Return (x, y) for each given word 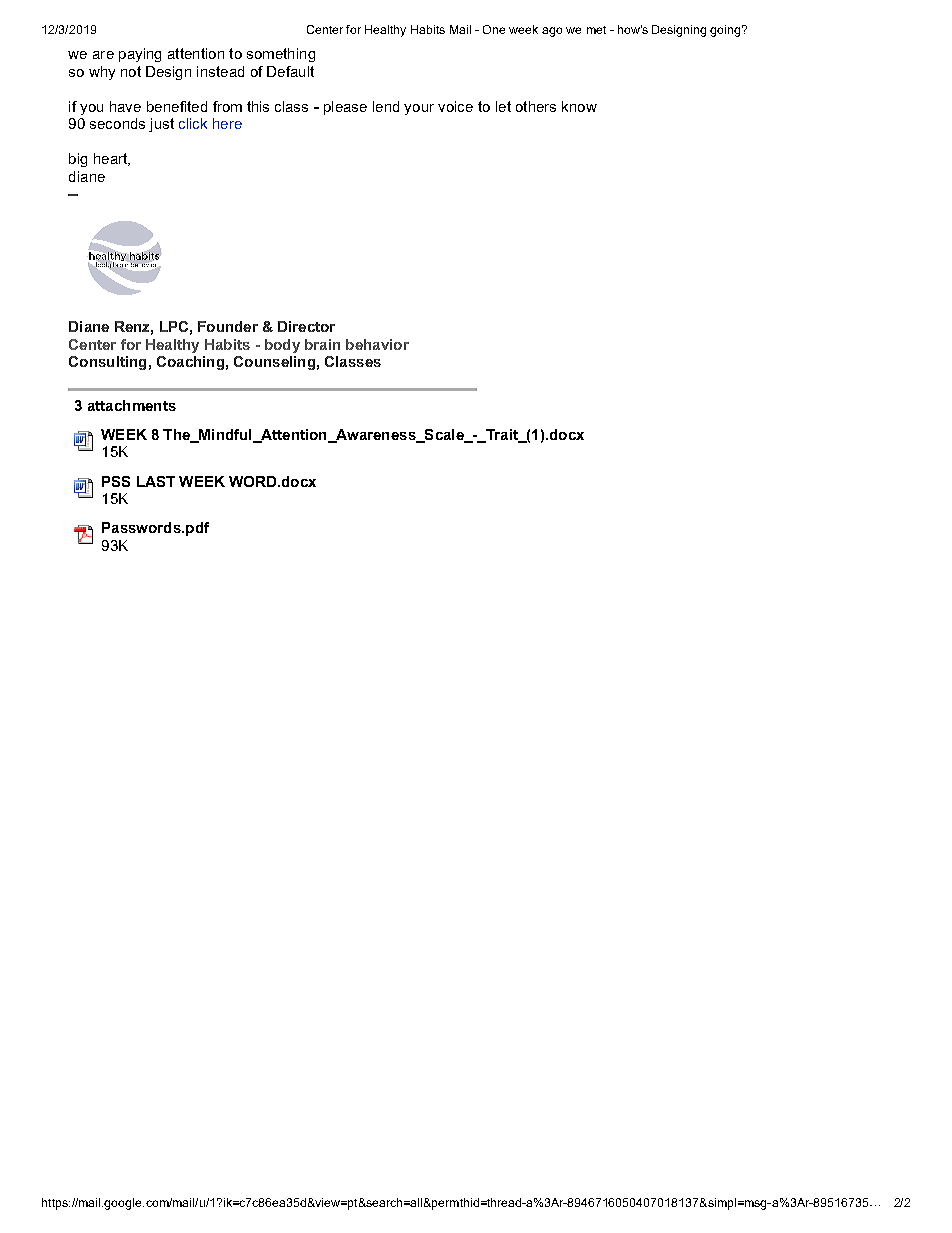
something (281, 55)
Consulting (107, 363)
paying (140, 55)
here (227, 123)
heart (112, 159)
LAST (156, 481)
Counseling (274, 363)
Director (306, 326)
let (503, 106)
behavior (377, 344)
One (494, 29)
